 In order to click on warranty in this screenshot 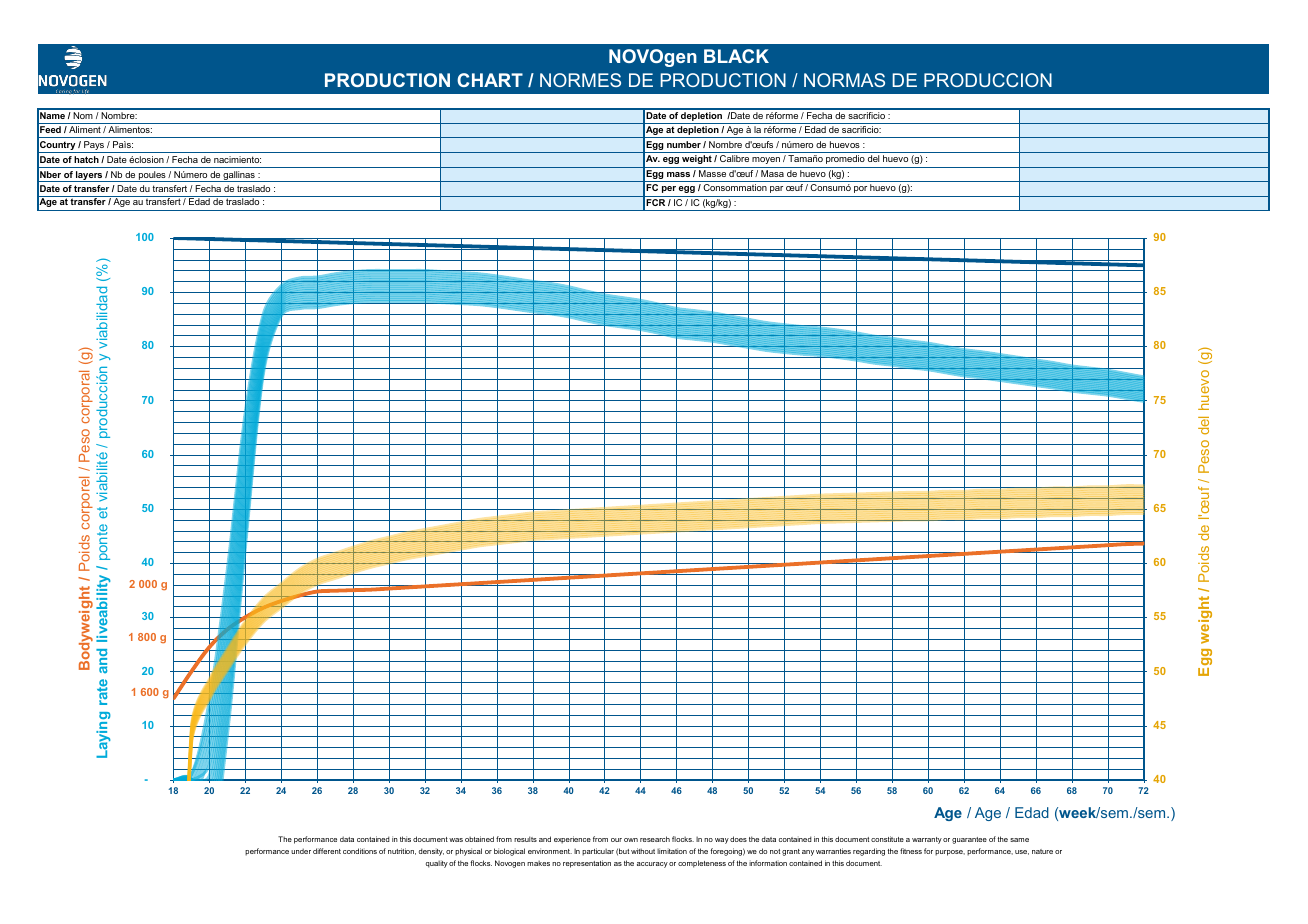, I will do `click(927, 840)`.
